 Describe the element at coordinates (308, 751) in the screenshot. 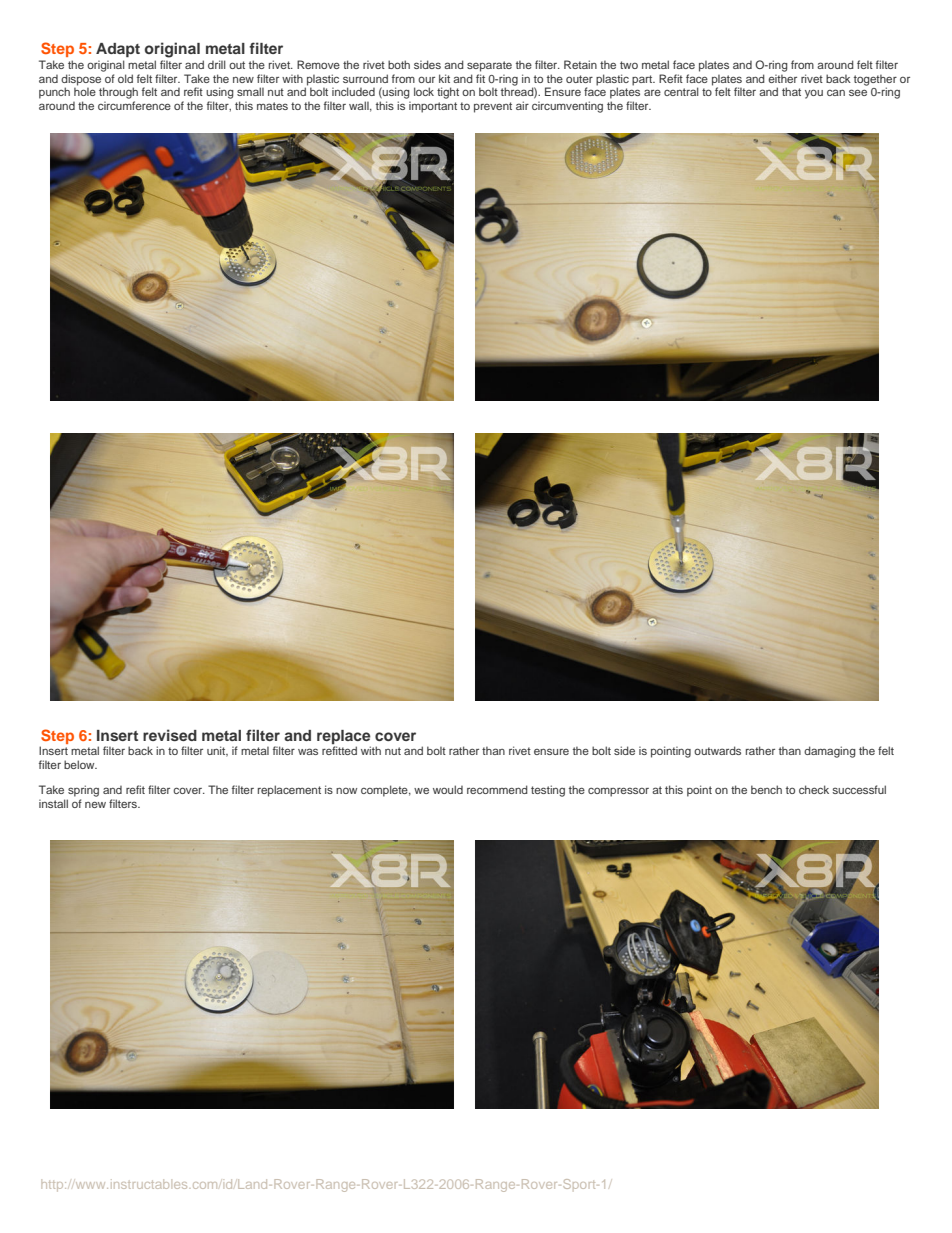

I see `was` at that location.
